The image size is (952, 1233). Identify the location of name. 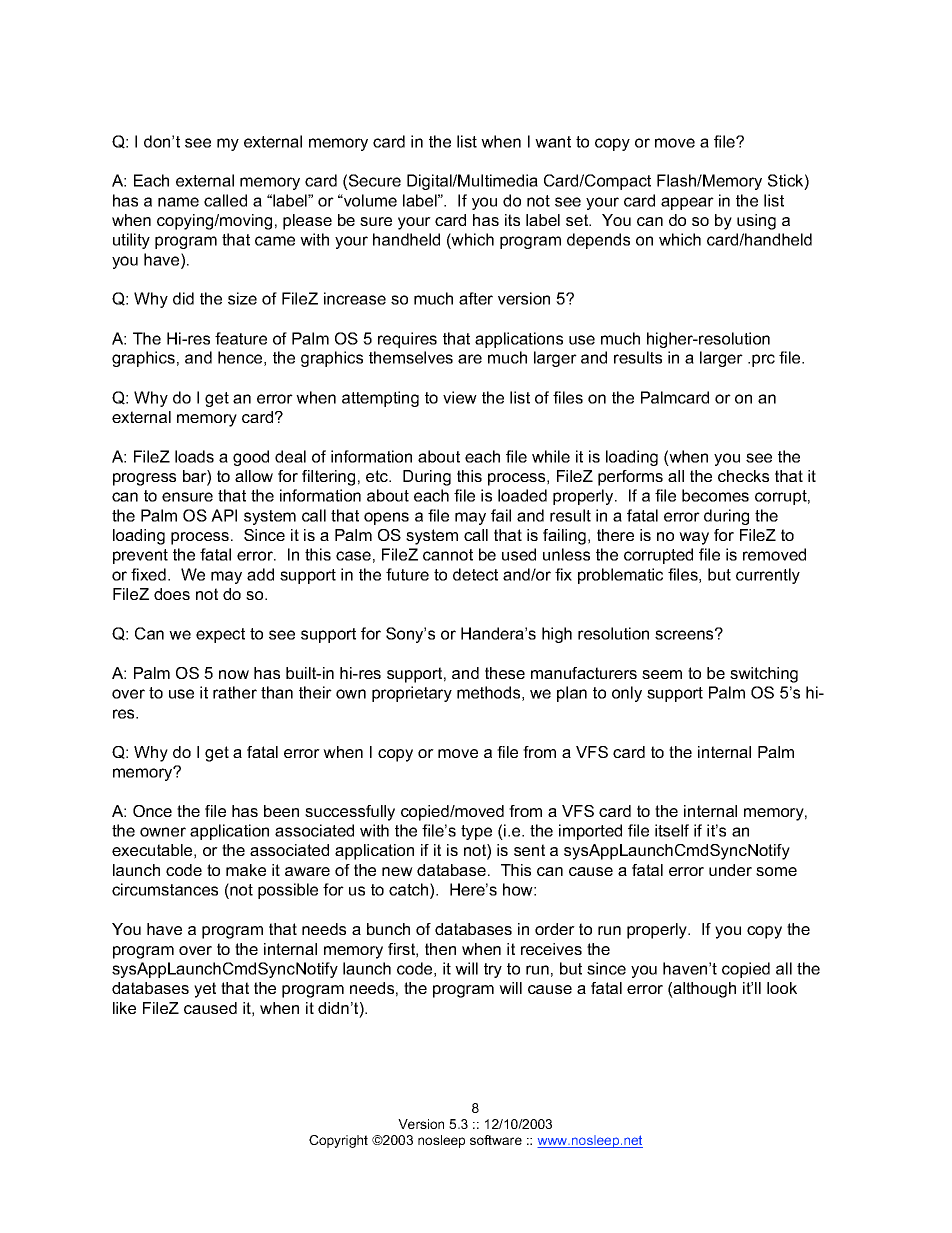
(178, 202).
